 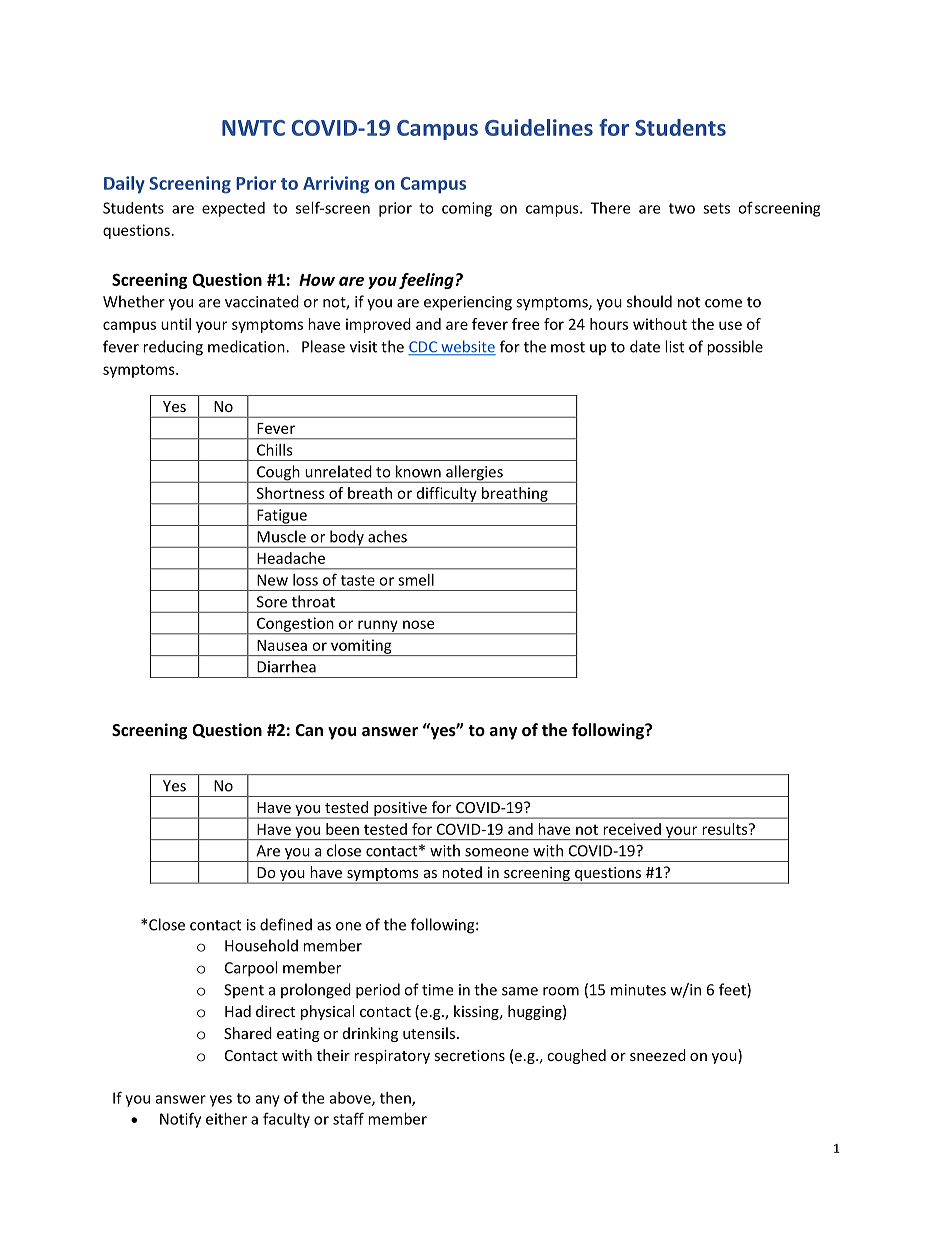 What do you see at coordinates (418, 624) in the screenshot?
I see `nose` at bounding box center [418, 624].
